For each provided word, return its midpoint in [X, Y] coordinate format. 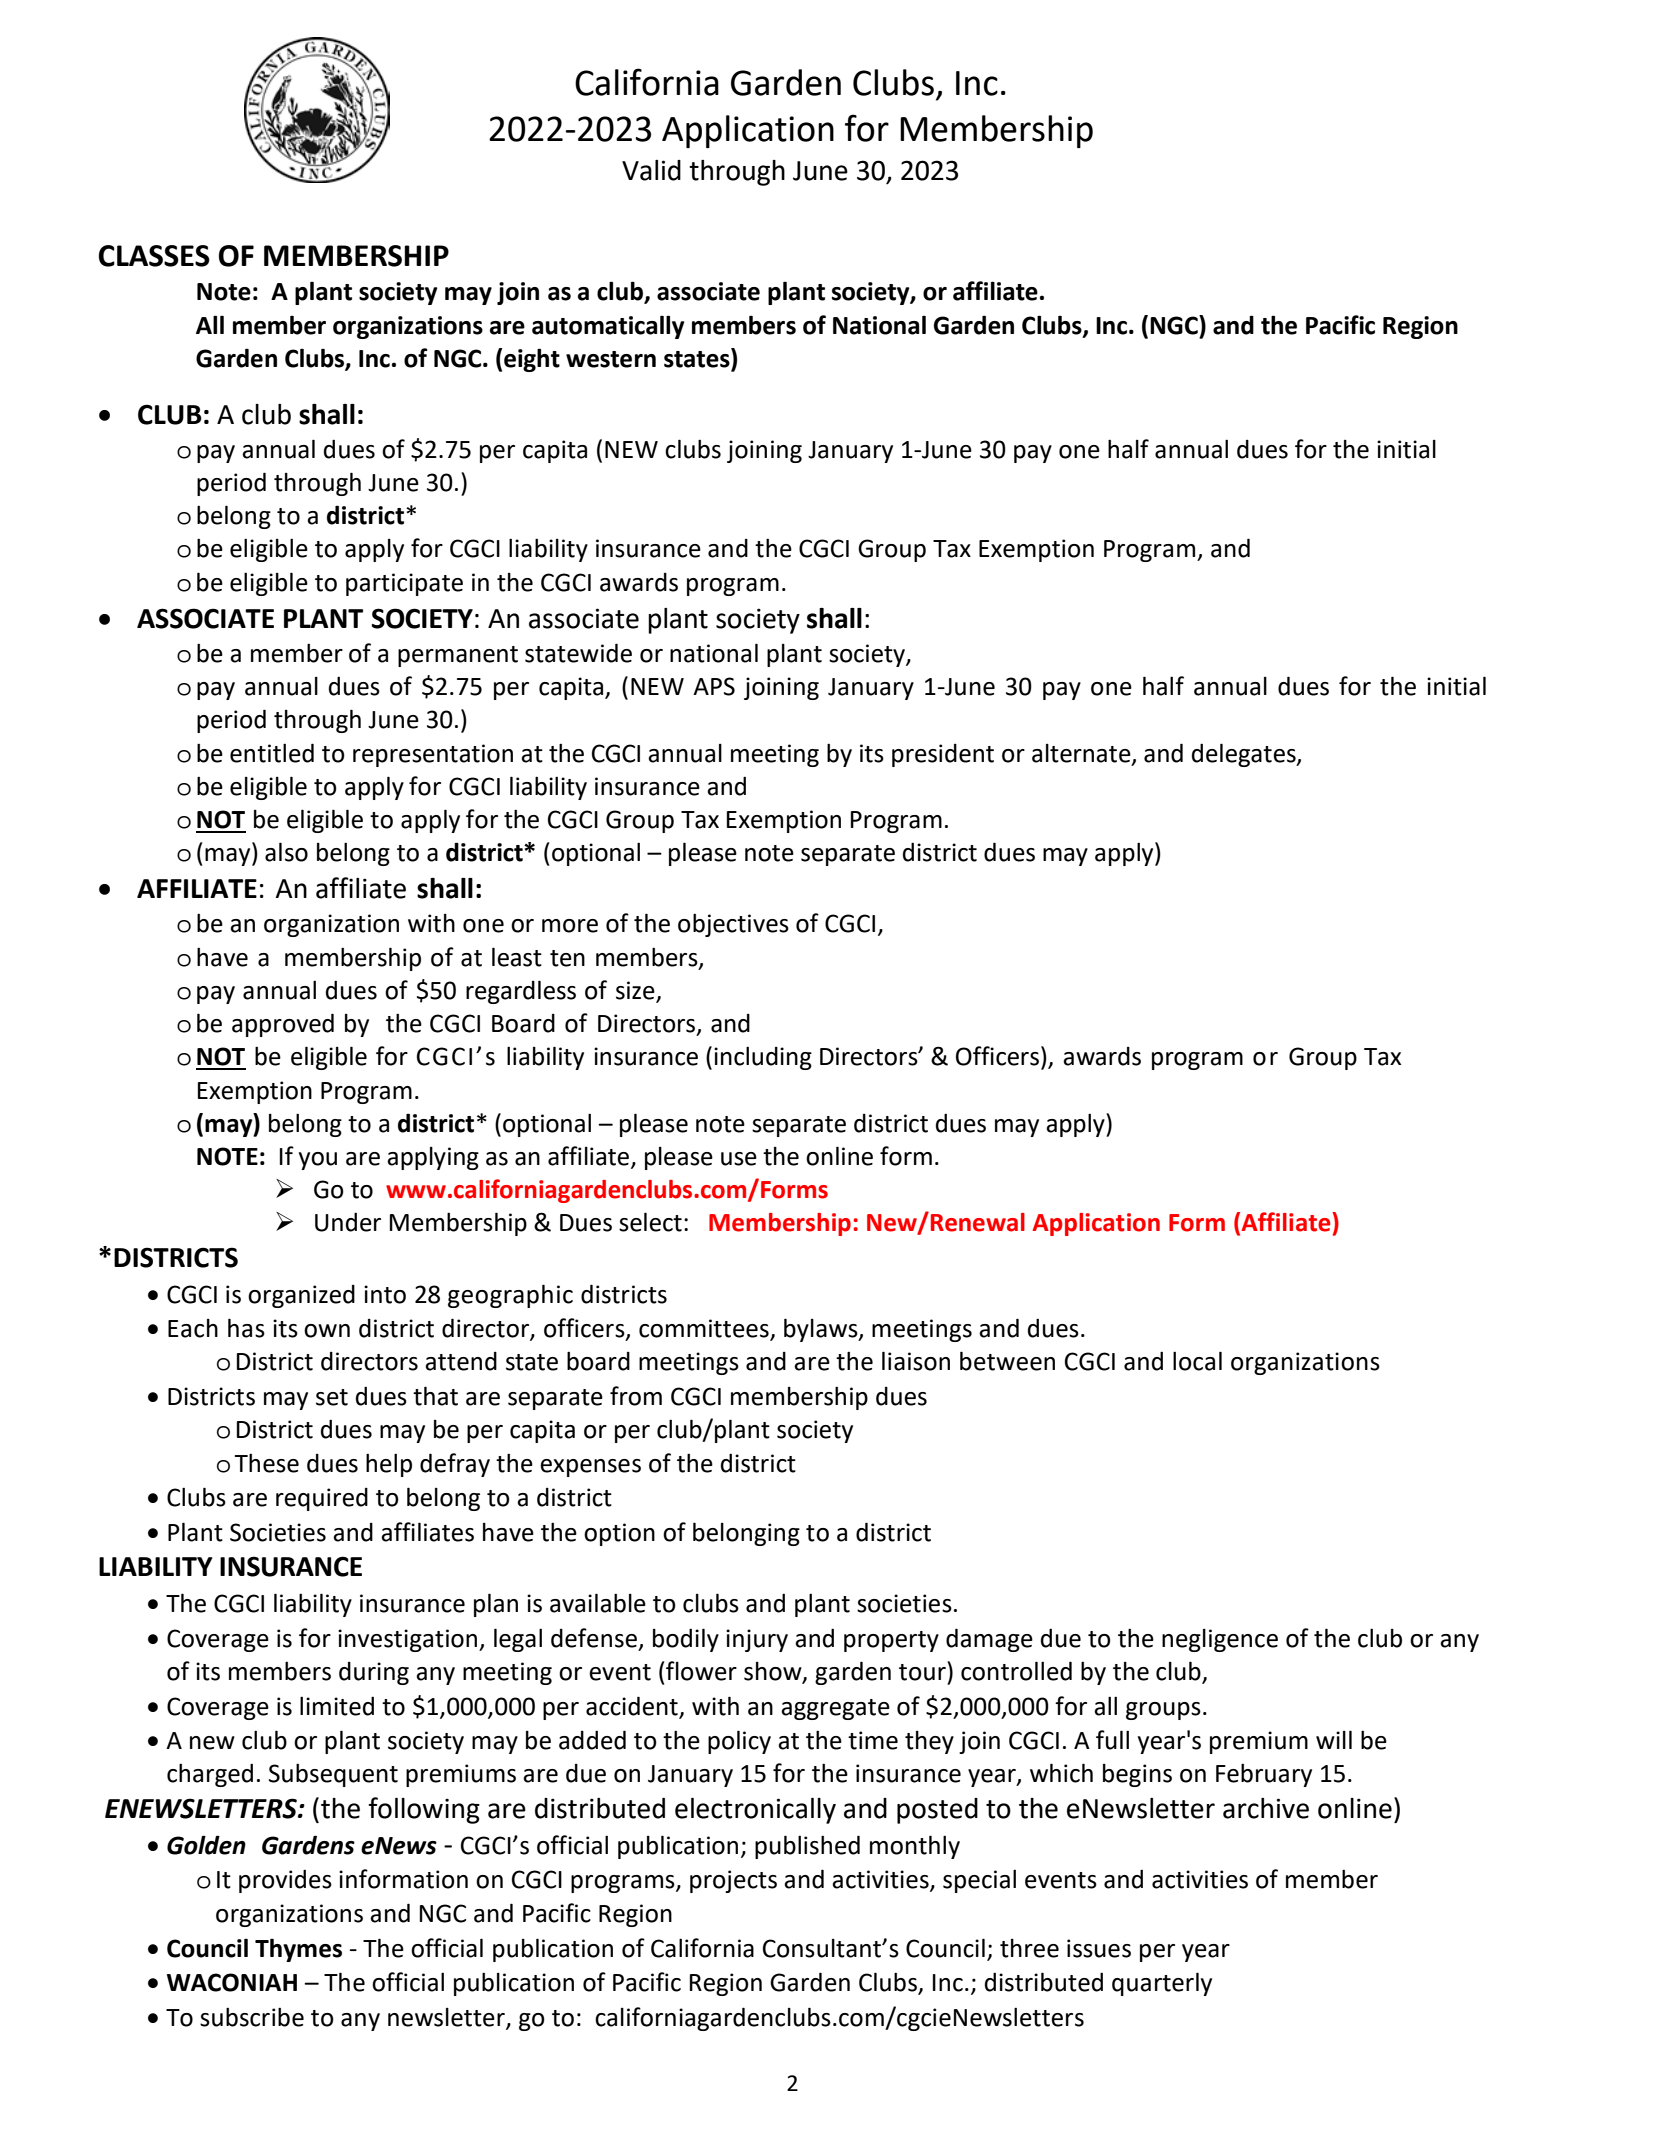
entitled [272, 753]
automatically [608, 327]
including [763, 1058]
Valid [651, 170]
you [318, 1161]
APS [714, 686]
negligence [1220, 1640]
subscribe [252, 2017]
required [322, 1499]
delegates [1245, 755]
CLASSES [154, 256]
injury [757, 1640]
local [1197, 1361]
